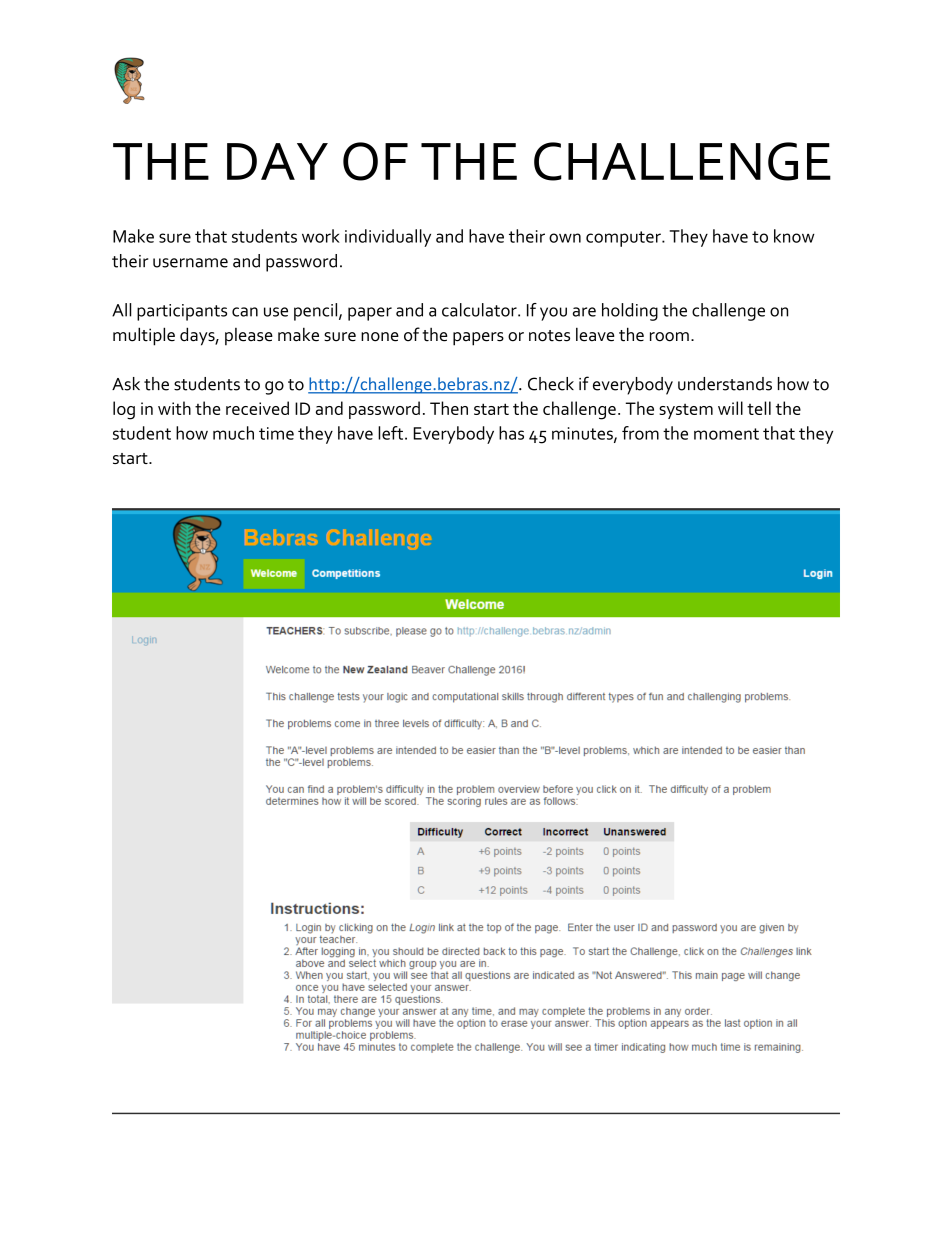  I want to click on know, so click(794, 236).
